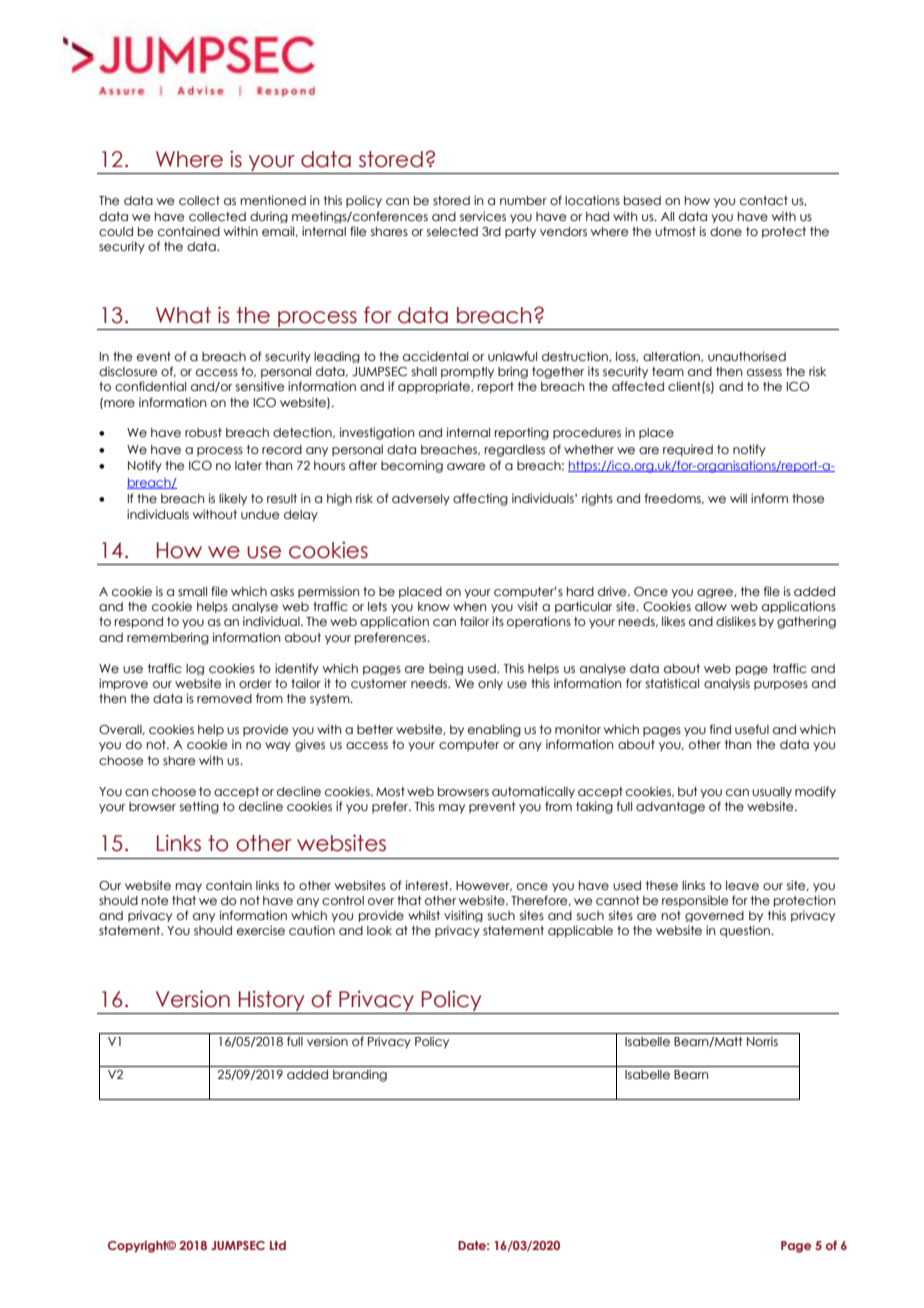 The width and height of the screenshot is (924, 1308). I want to click on Ltd, so click(278, 1245).
